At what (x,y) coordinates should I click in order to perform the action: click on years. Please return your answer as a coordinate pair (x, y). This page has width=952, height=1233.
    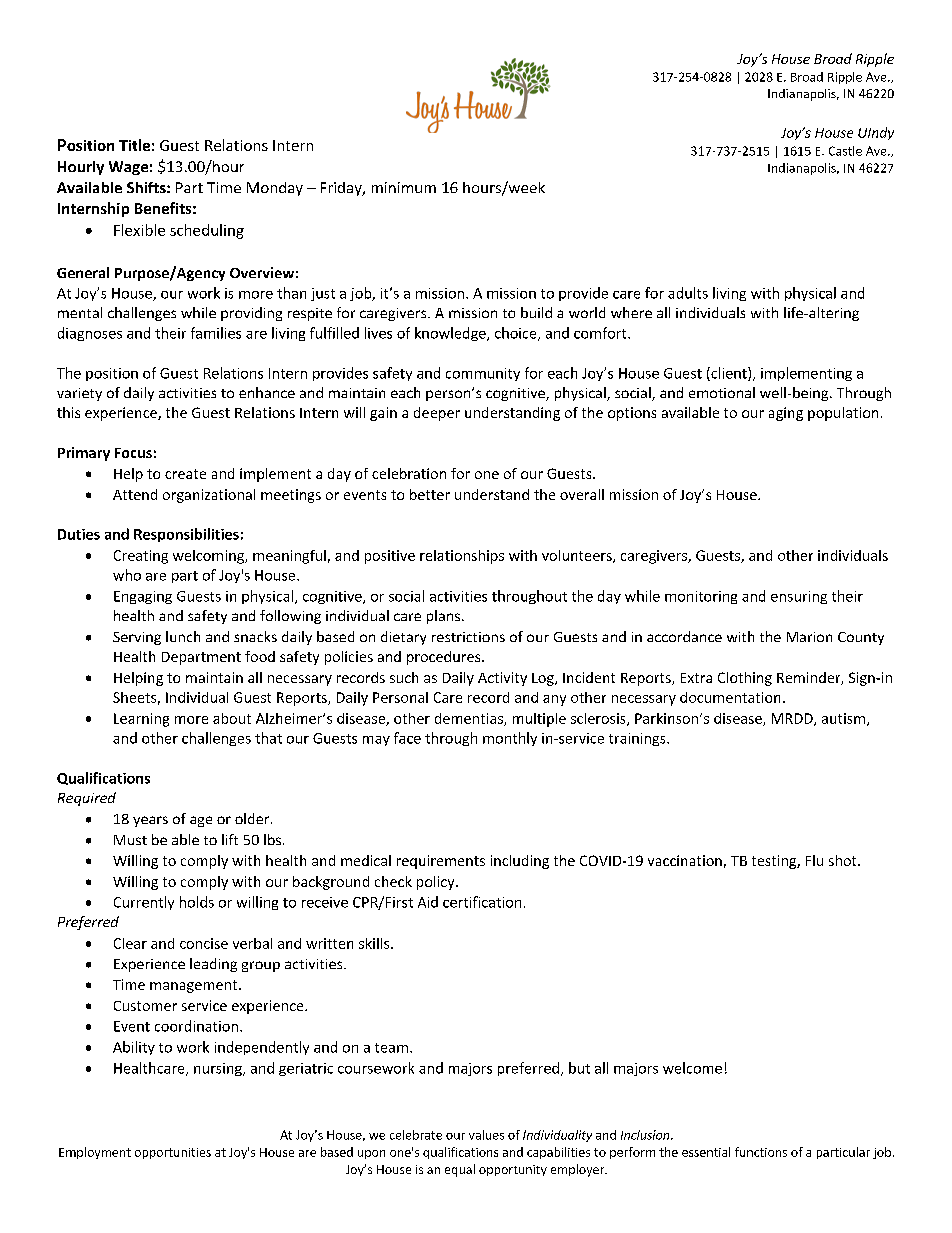
    Looking at the image, I should click on (150, 821).
